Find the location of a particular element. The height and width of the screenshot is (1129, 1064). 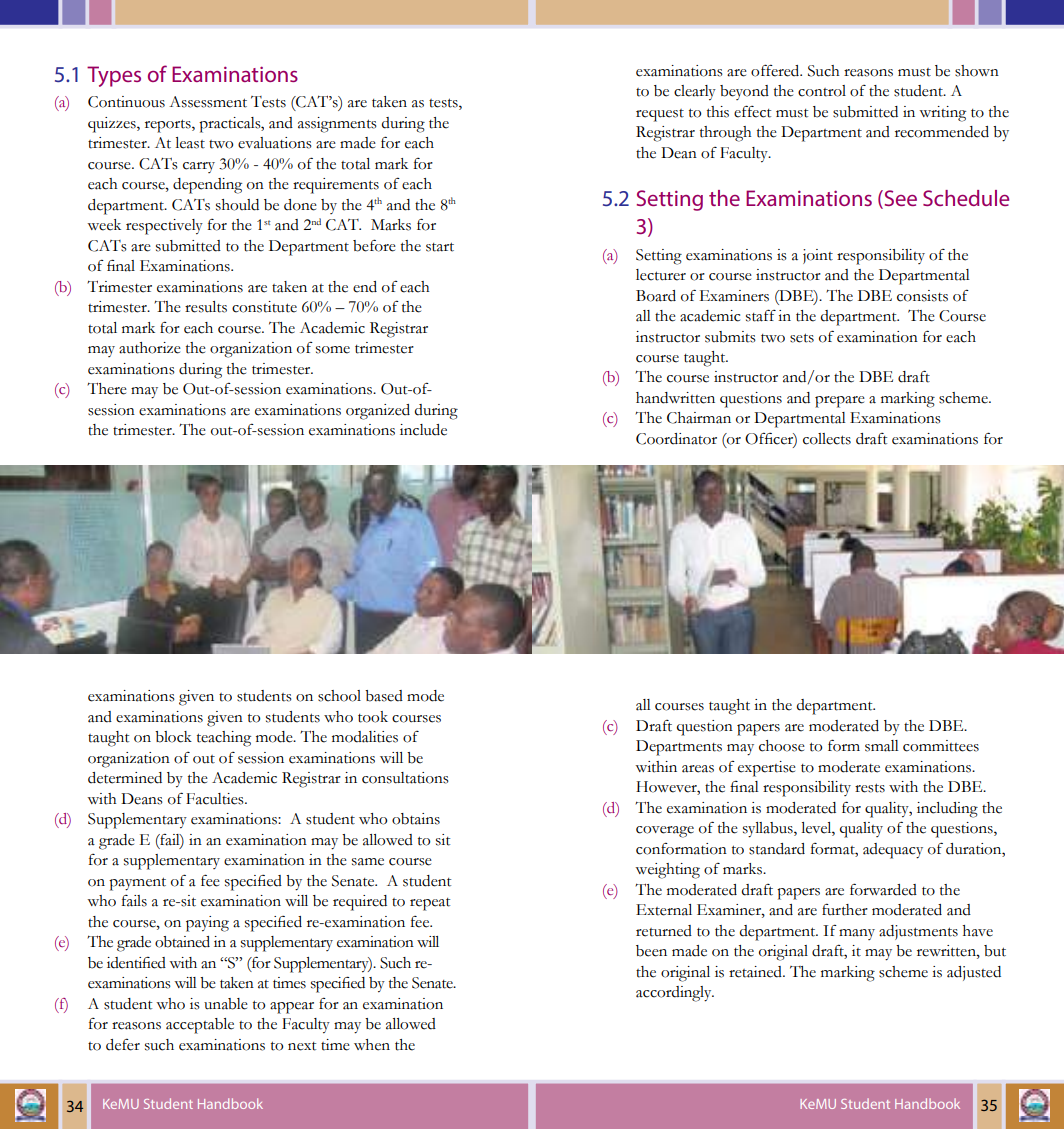

writing is located at coordinates (942, 114).
